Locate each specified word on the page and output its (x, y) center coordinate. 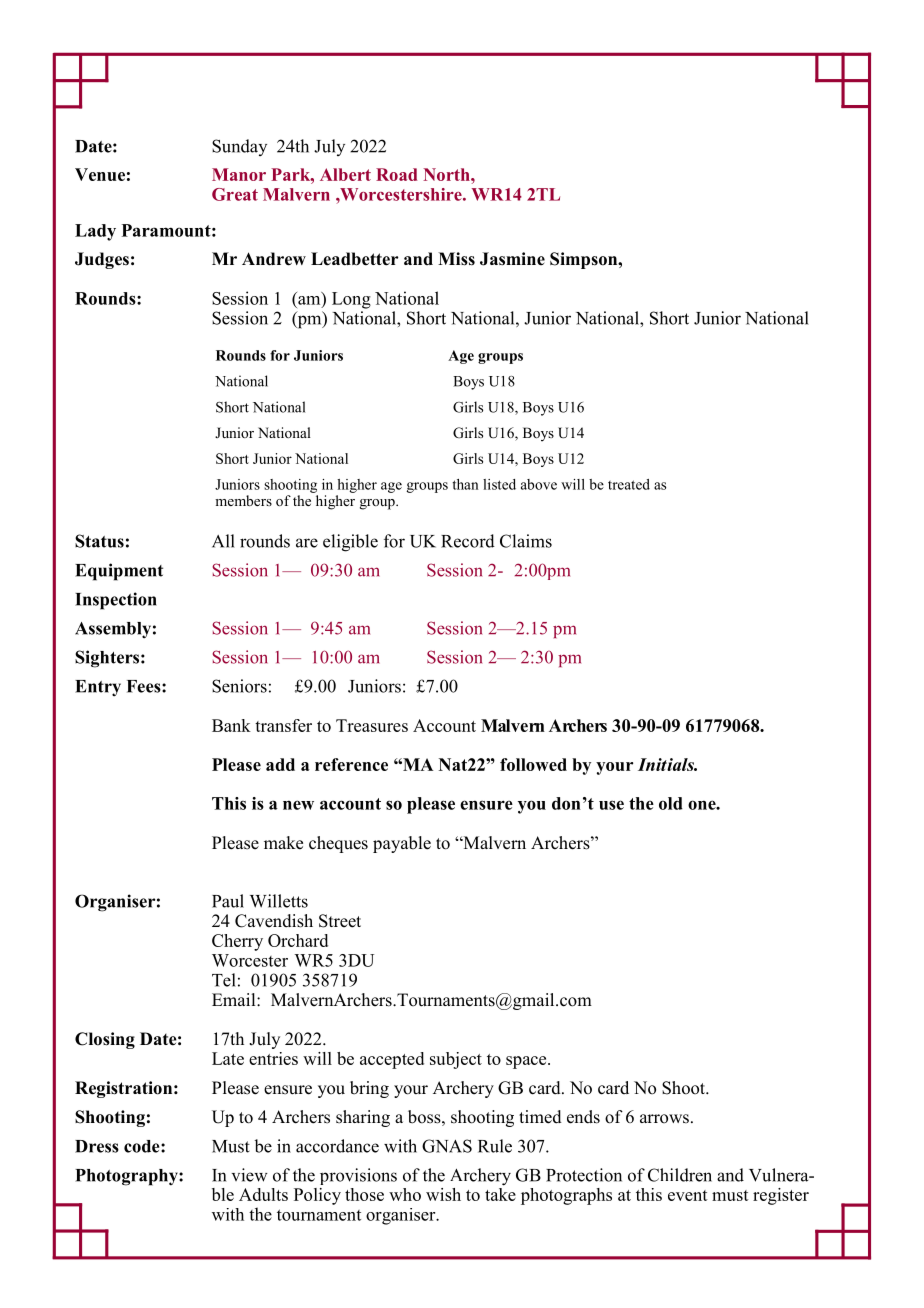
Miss (456, 259)
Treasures (372, 725)
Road (396, 174)
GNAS (447, 1146)
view (250, 1175)
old (671, 803)
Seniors (239, 686)
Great (235, 194)
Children (680, 1175)
